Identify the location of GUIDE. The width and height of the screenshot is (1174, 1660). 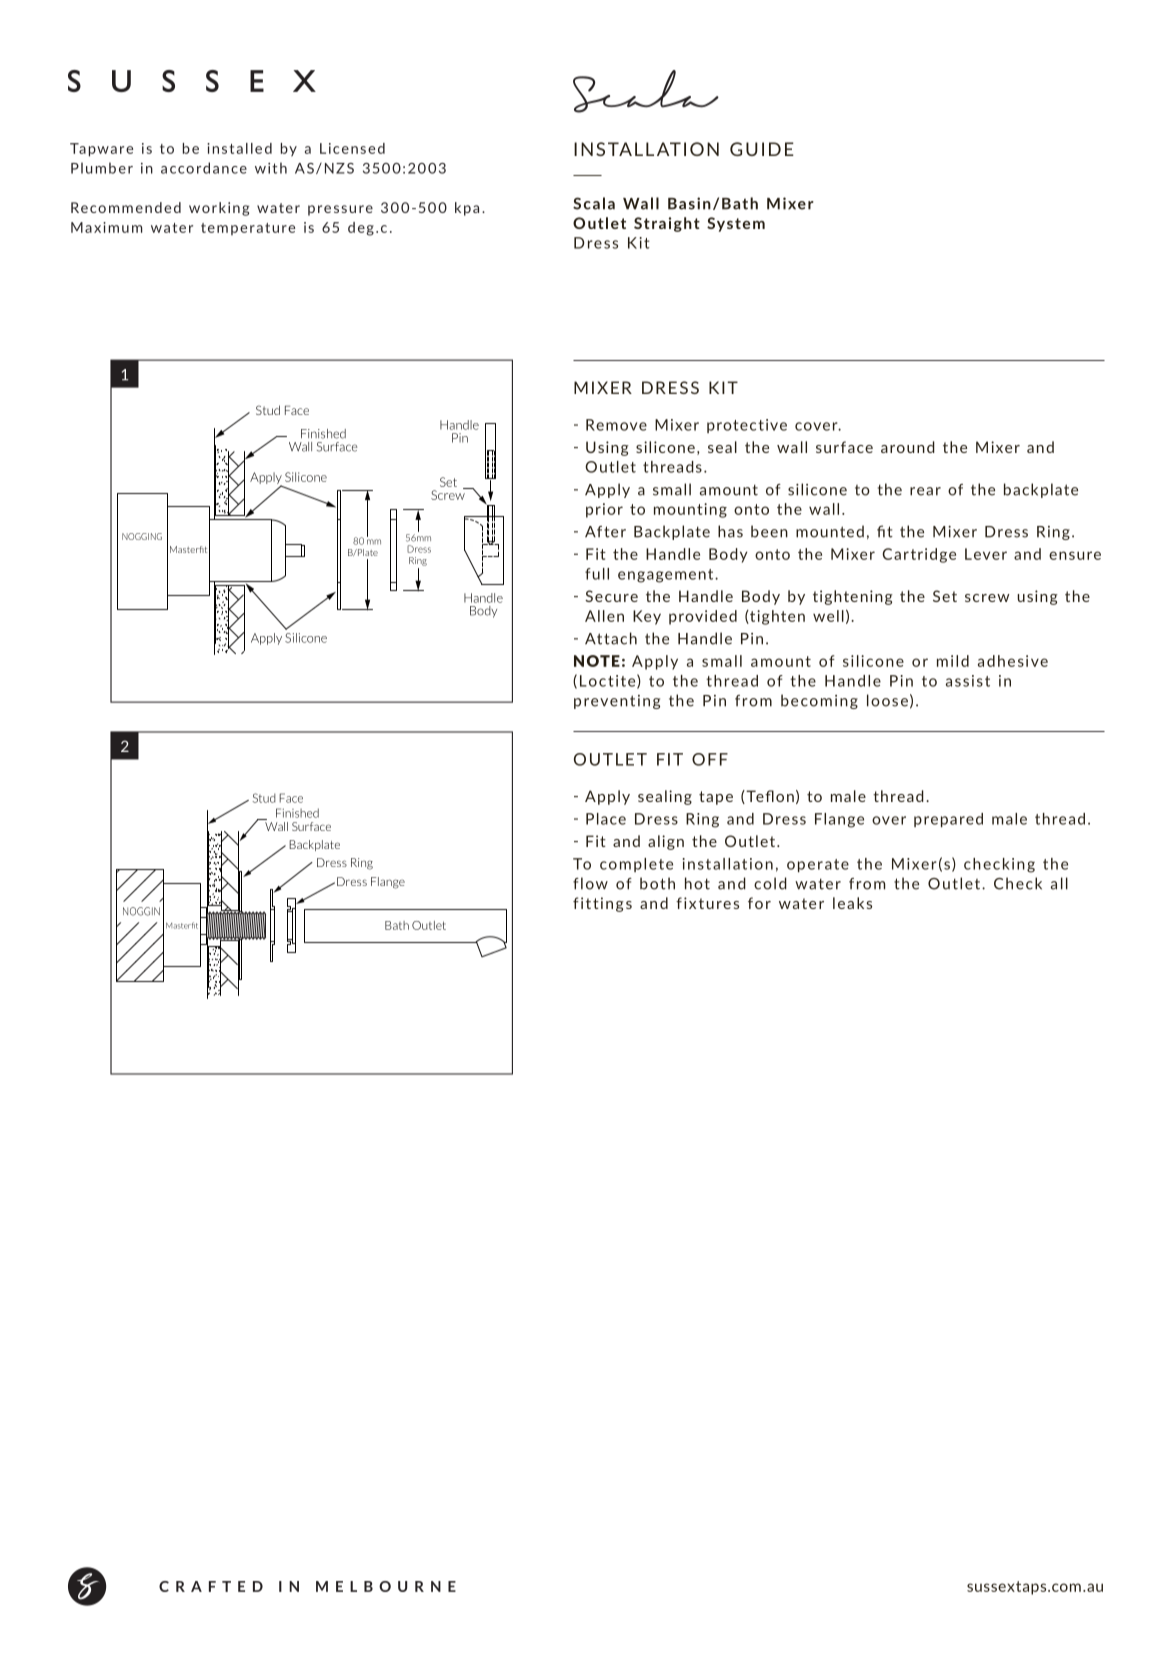
(762, 149).
